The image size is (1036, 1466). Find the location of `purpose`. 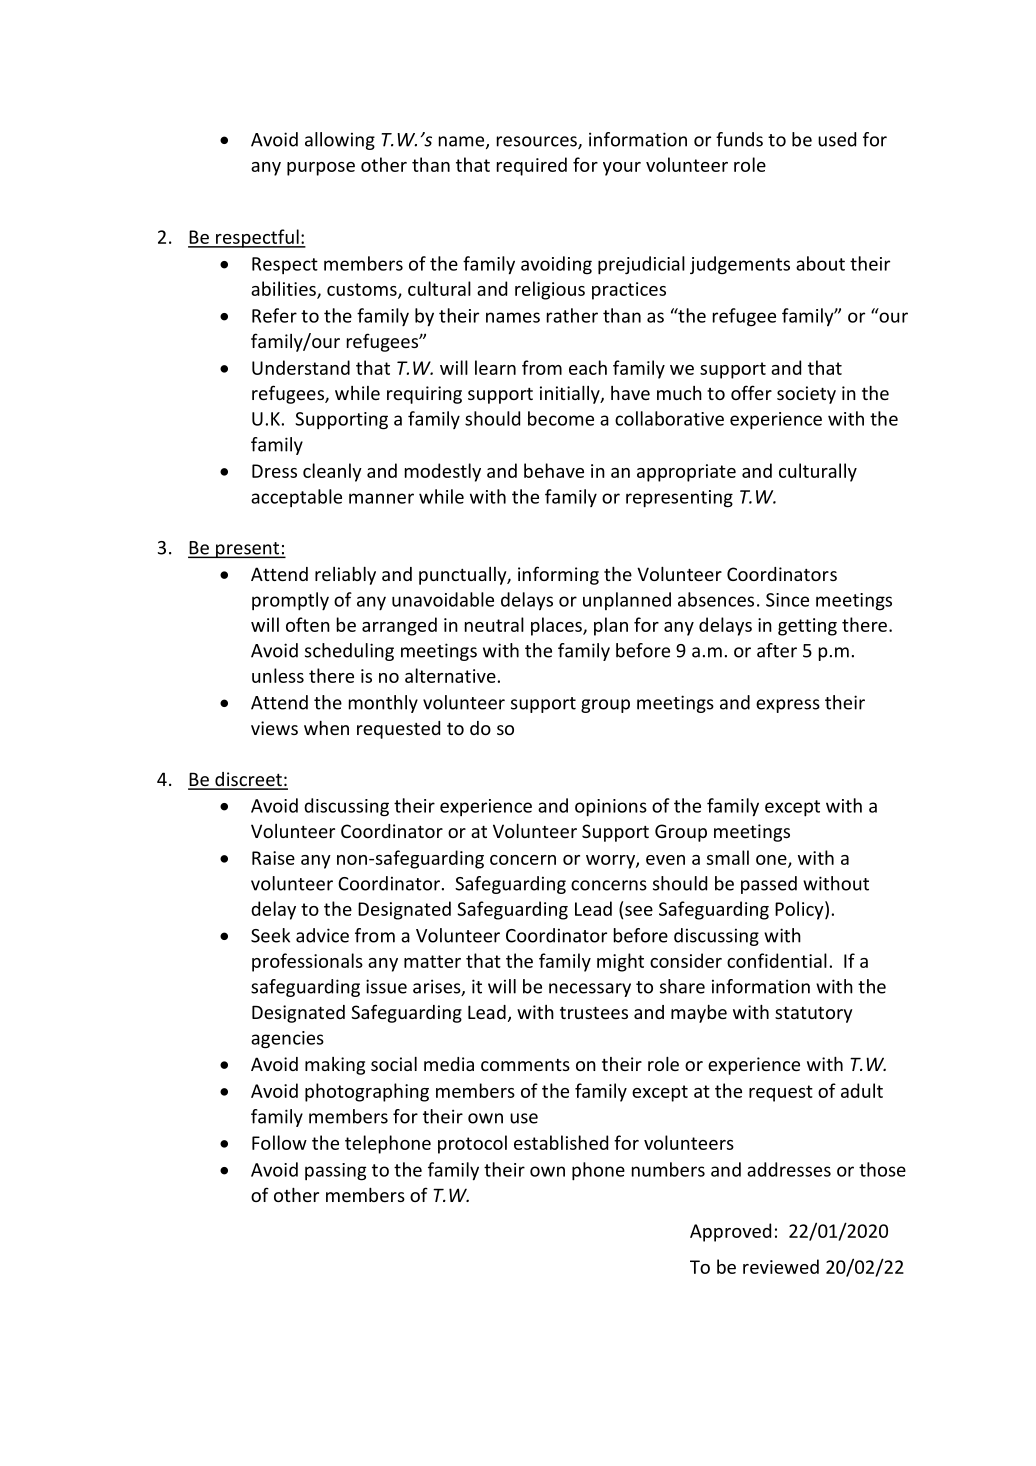

purpose is located at coordinates (321, 169).
